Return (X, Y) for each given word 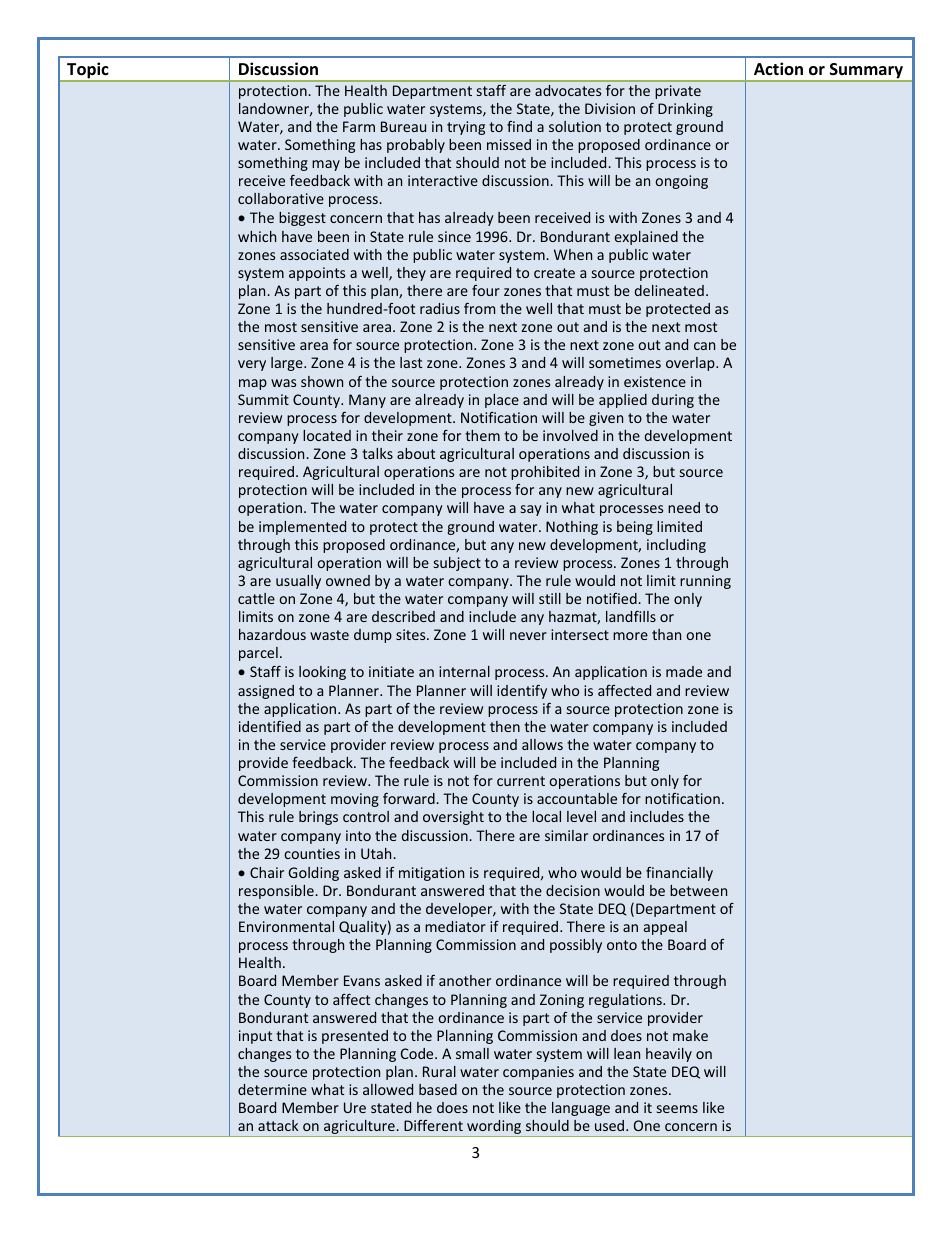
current (521, 781)
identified (270, 726)
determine (272, 1089)
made (684, 671)
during (673, 401)
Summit (263, 399)
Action (778, 68)
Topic (88, 71)
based (438, 1089)
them (482, 435)
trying (466, 128)
